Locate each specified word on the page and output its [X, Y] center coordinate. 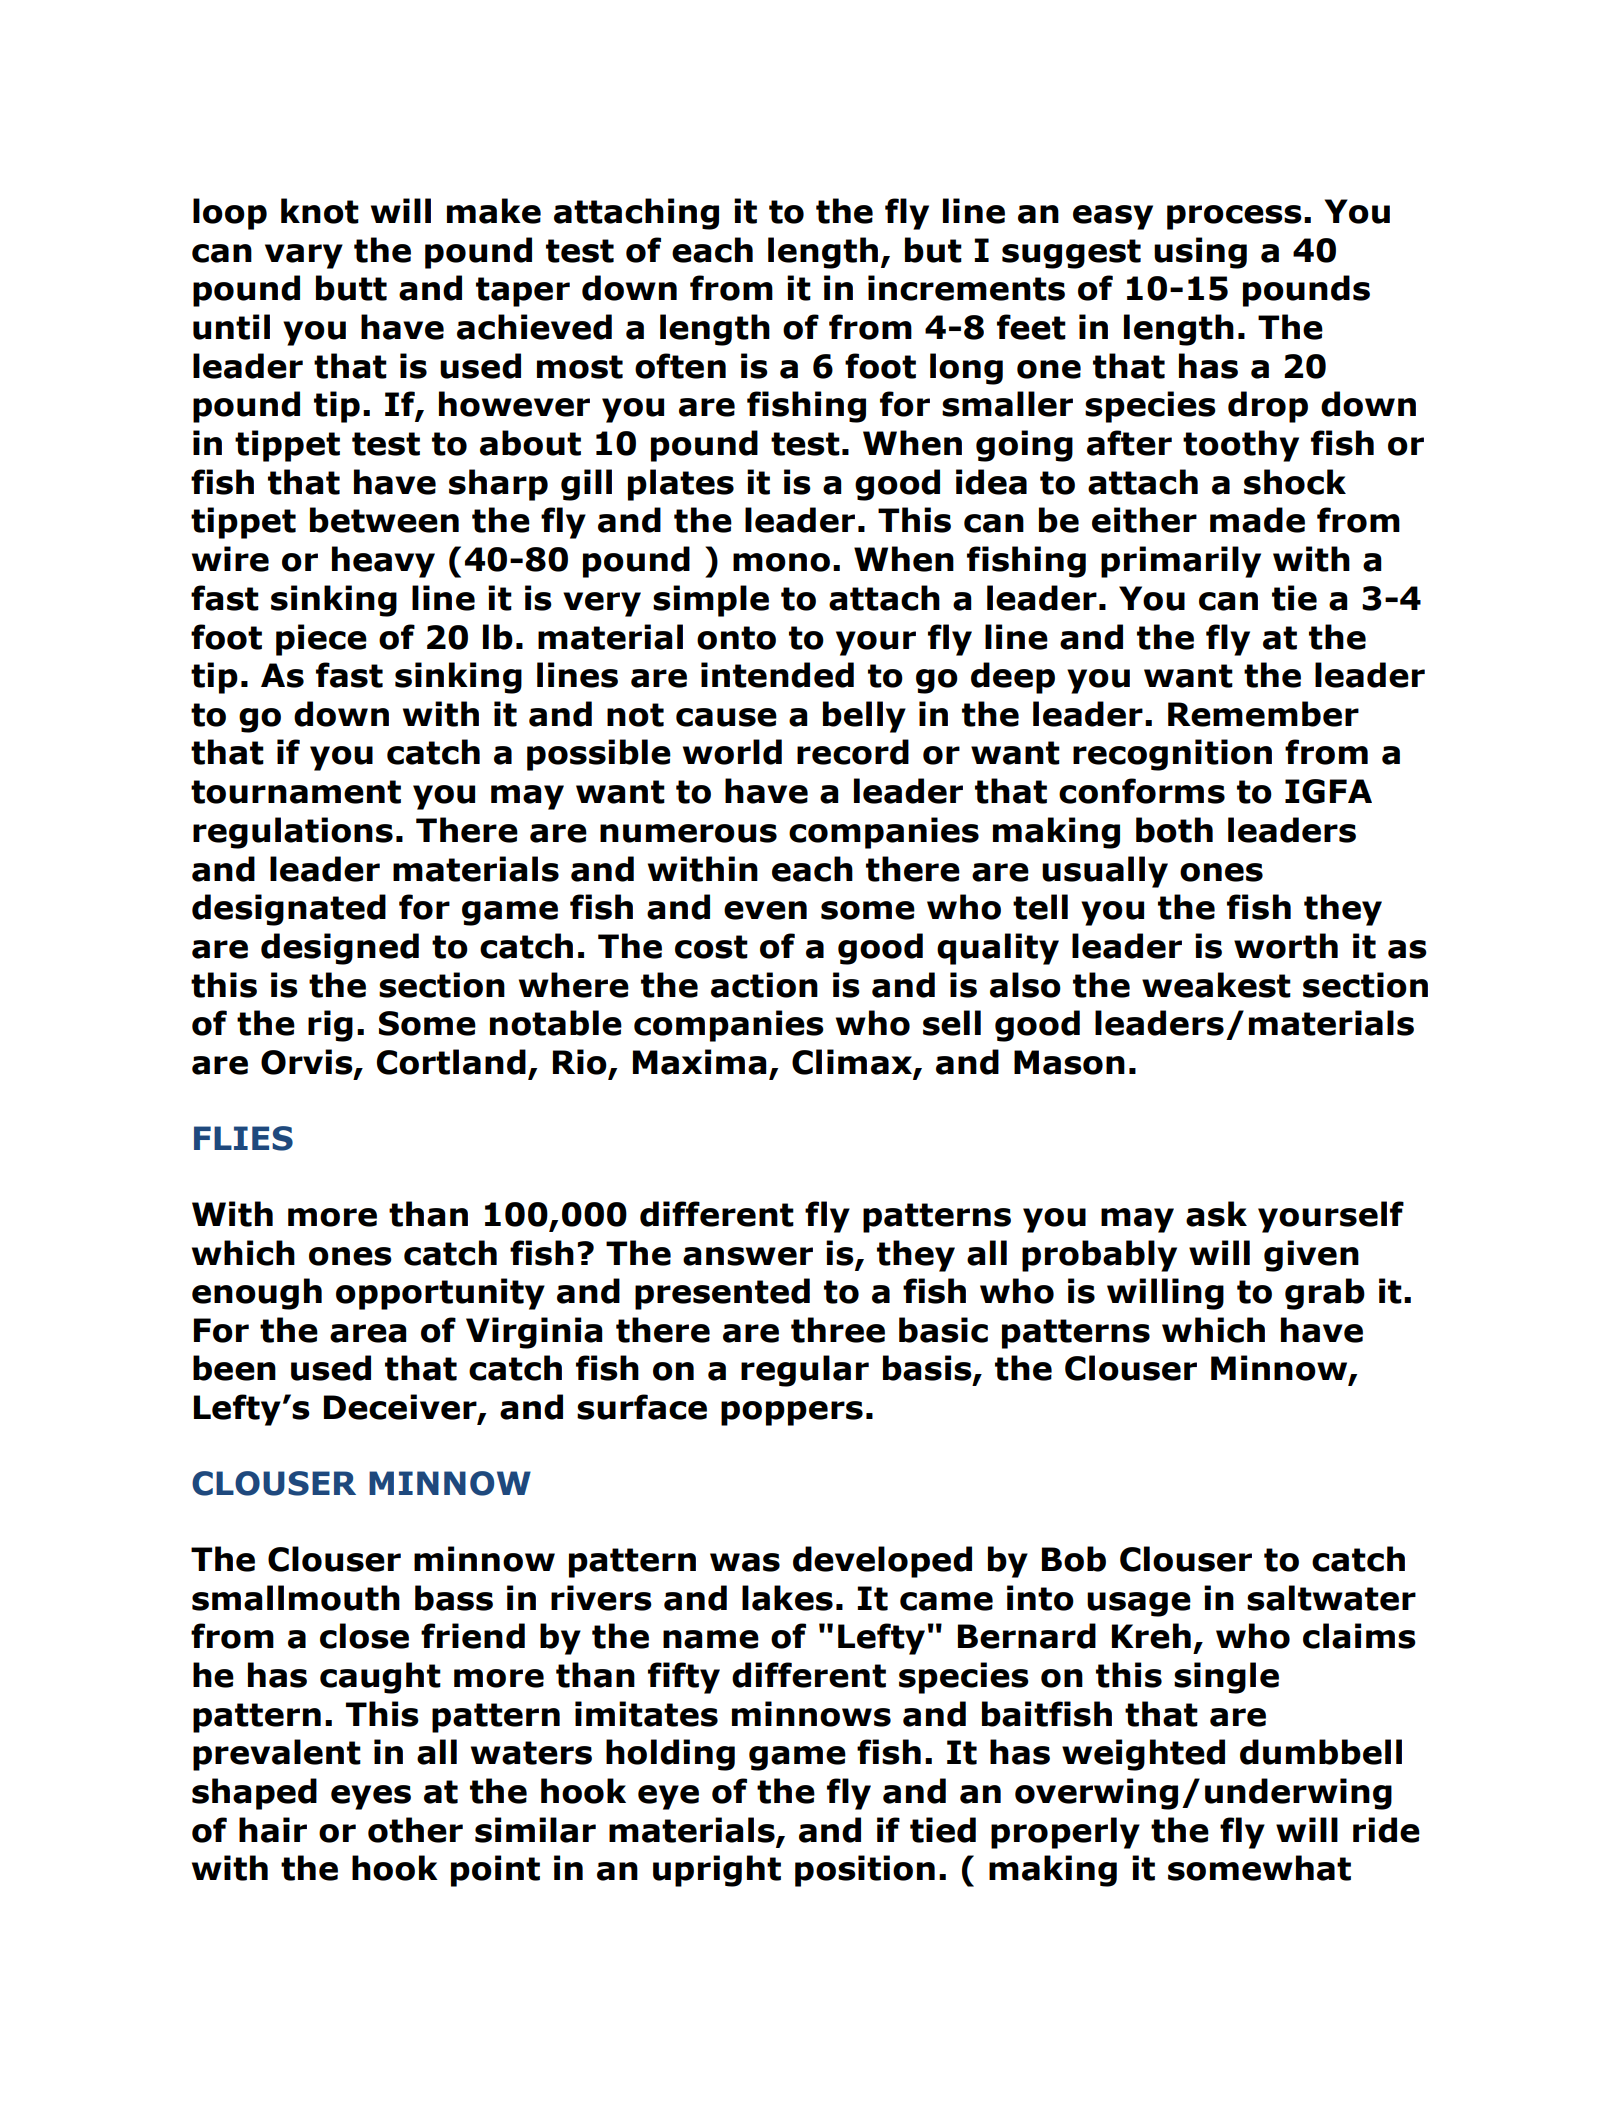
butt [351, 288]
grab [1325, 1294]
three [838, 1330]
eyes [371, 1797]
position [865, 1871]
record [853, 752]
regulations [293, 833]
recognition [1172, 755]
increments [966, 288]
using [1200, 253]
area [368, 1333]
